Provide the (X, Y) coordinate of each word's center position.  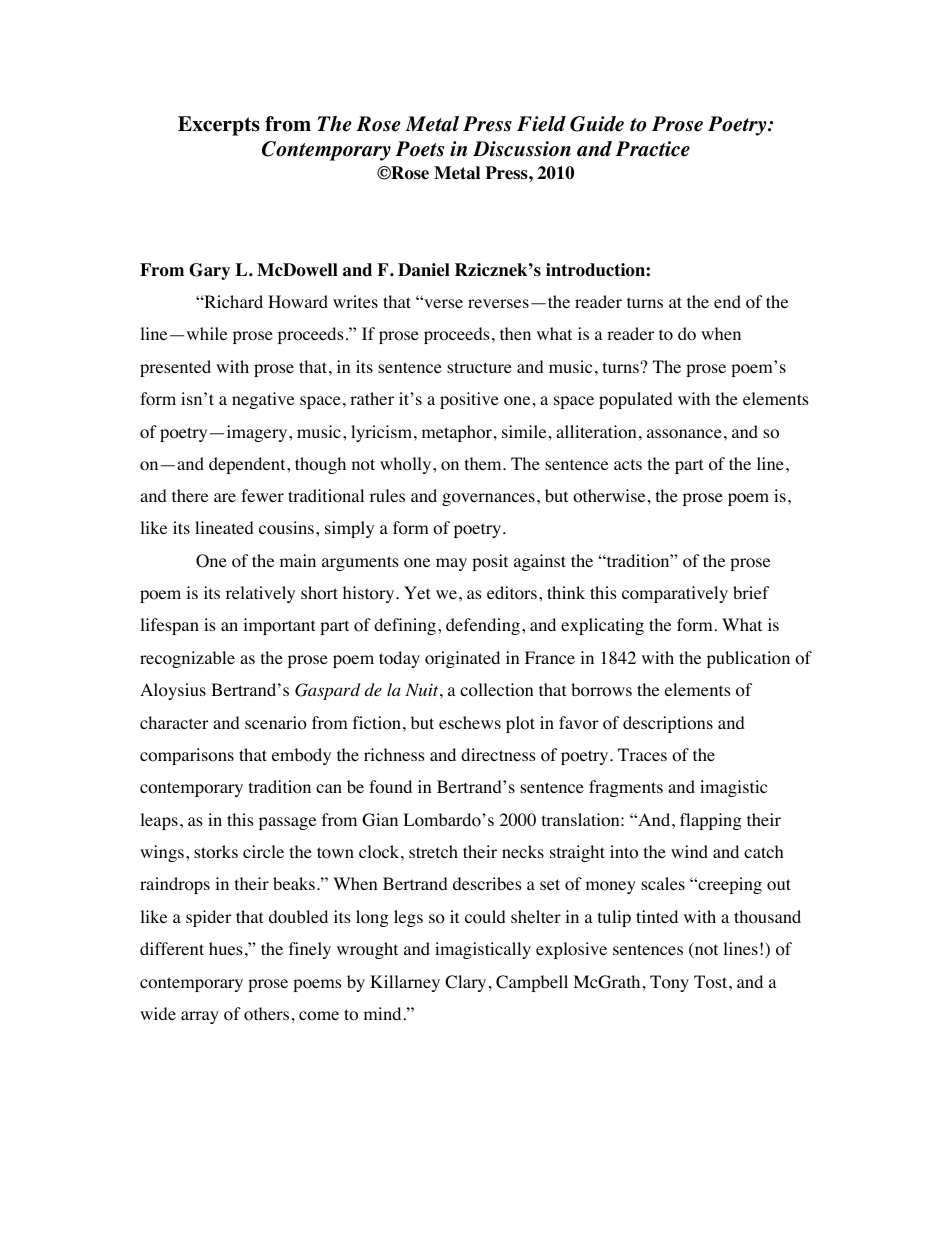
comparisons (187, 756)
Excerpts (219, 126)
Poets (419, 149)
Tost (712, 982)
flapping (711, 821)
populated (636, 400)
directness (498, 754)
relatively (260, 594)
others (266, 1014)
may (451, 564)
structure (479, 367)
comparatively (675, 594)
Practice (652, 149)
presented (175, 368)
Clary (465, 983)
